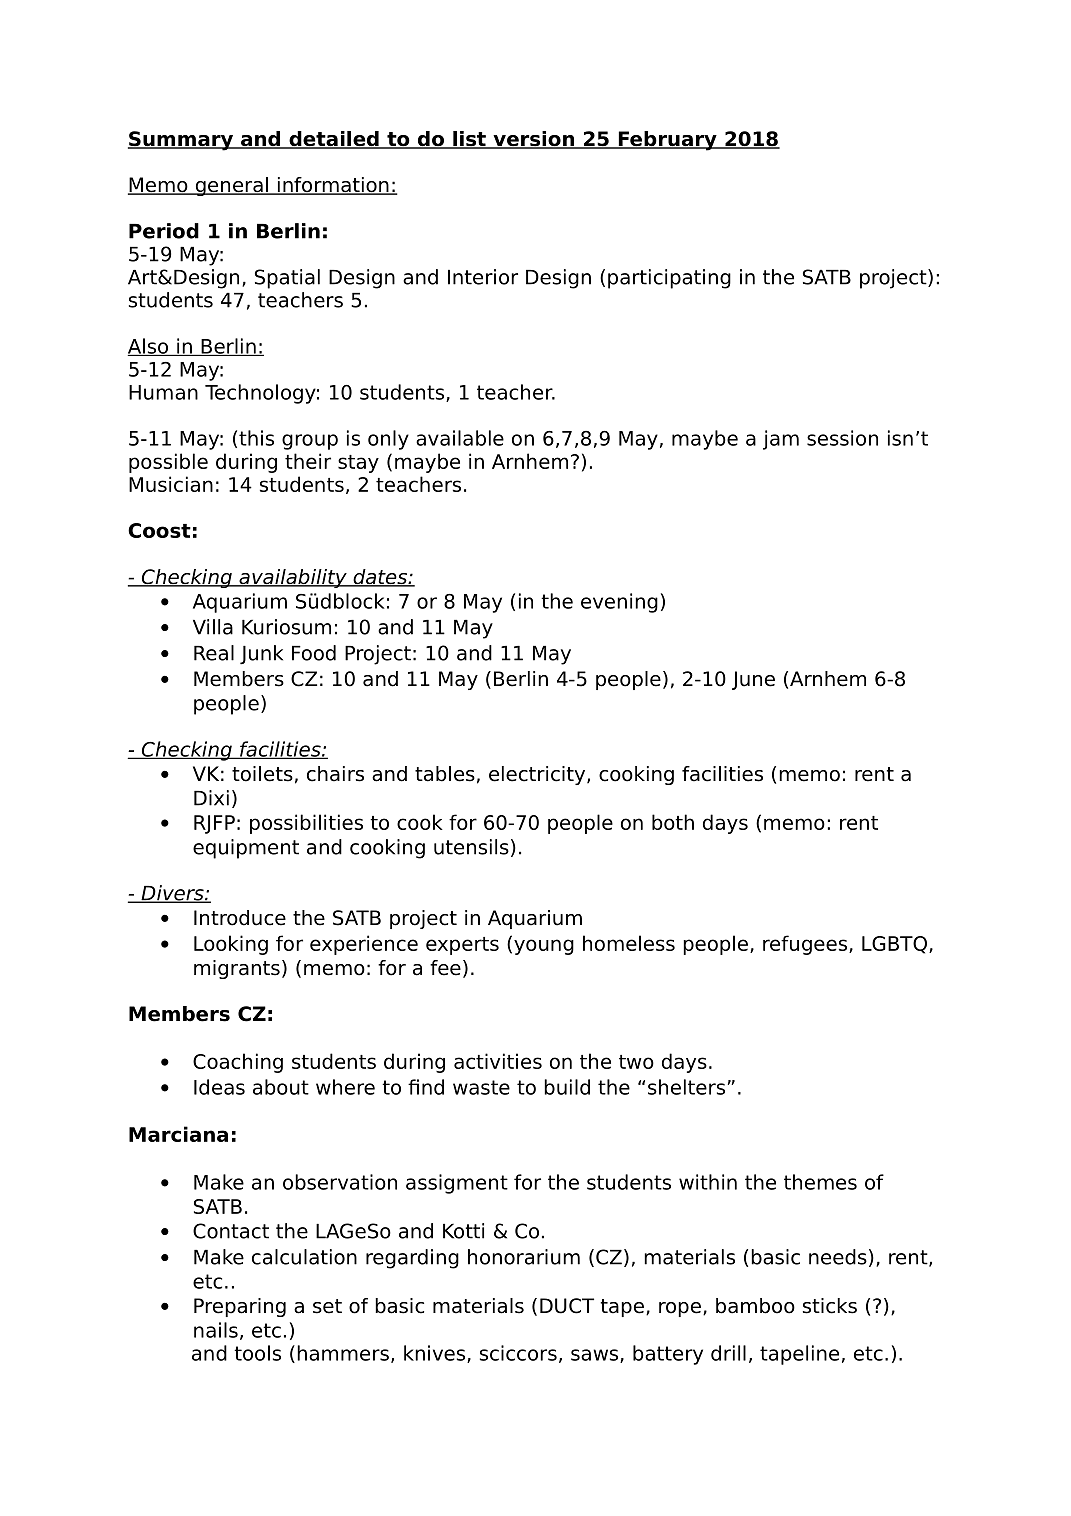 This screenshot has width=1071, height=1516. I want to click on availability, so click(293, 578).
